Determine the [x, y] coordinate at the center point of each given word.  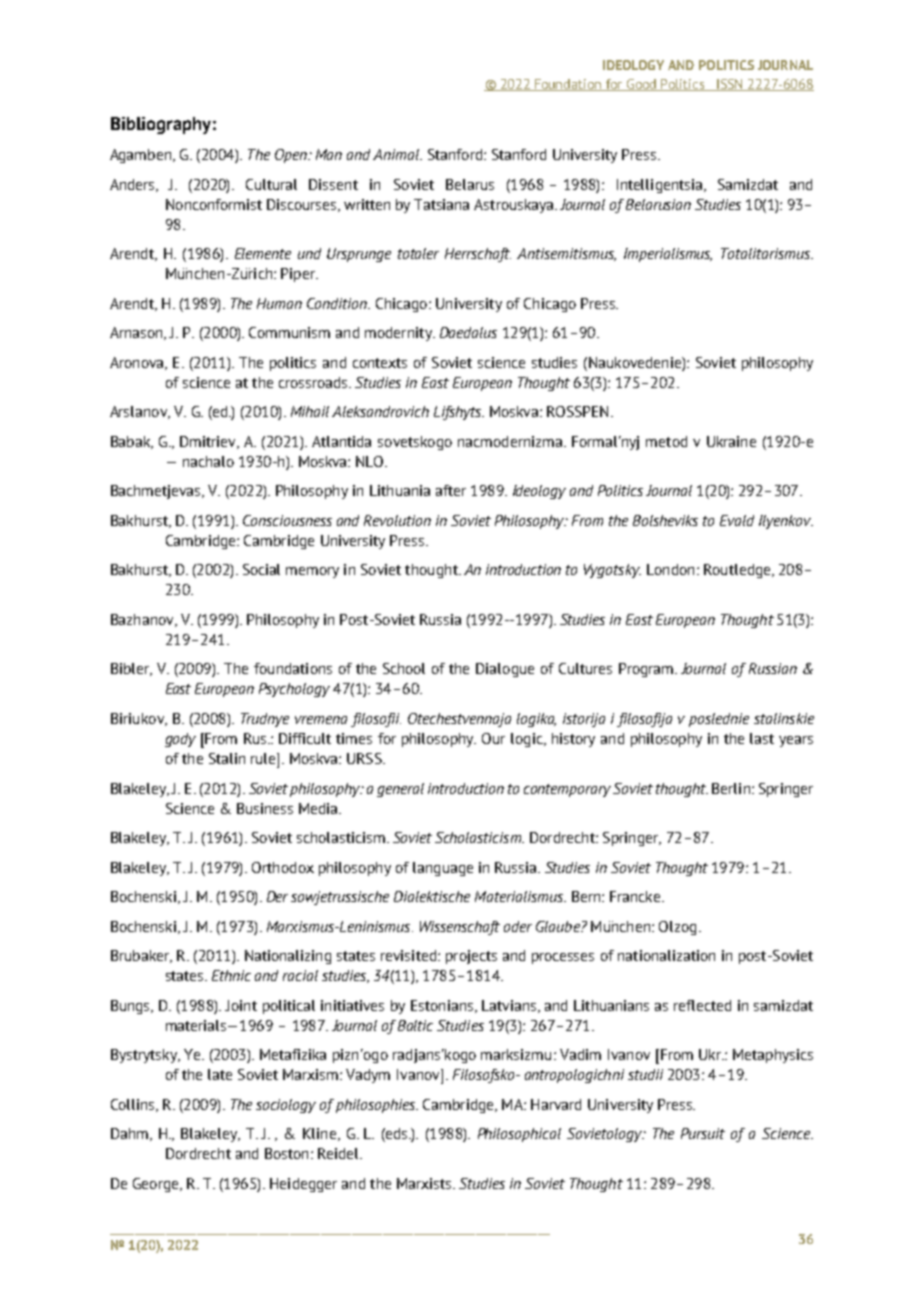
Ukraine [731, 441]
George [157, 1185]
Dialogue [505, 670]
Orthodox [283, 867]
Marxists [425, 1183]
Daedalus [468, 332]
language [443, 869]
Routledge [738, 571]
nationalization [666, 955]
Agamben [142, 156]
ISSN [730, 85]
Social [261, 569]
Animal [397, 154]
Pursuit [703, 1133]
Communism [289, 332]
